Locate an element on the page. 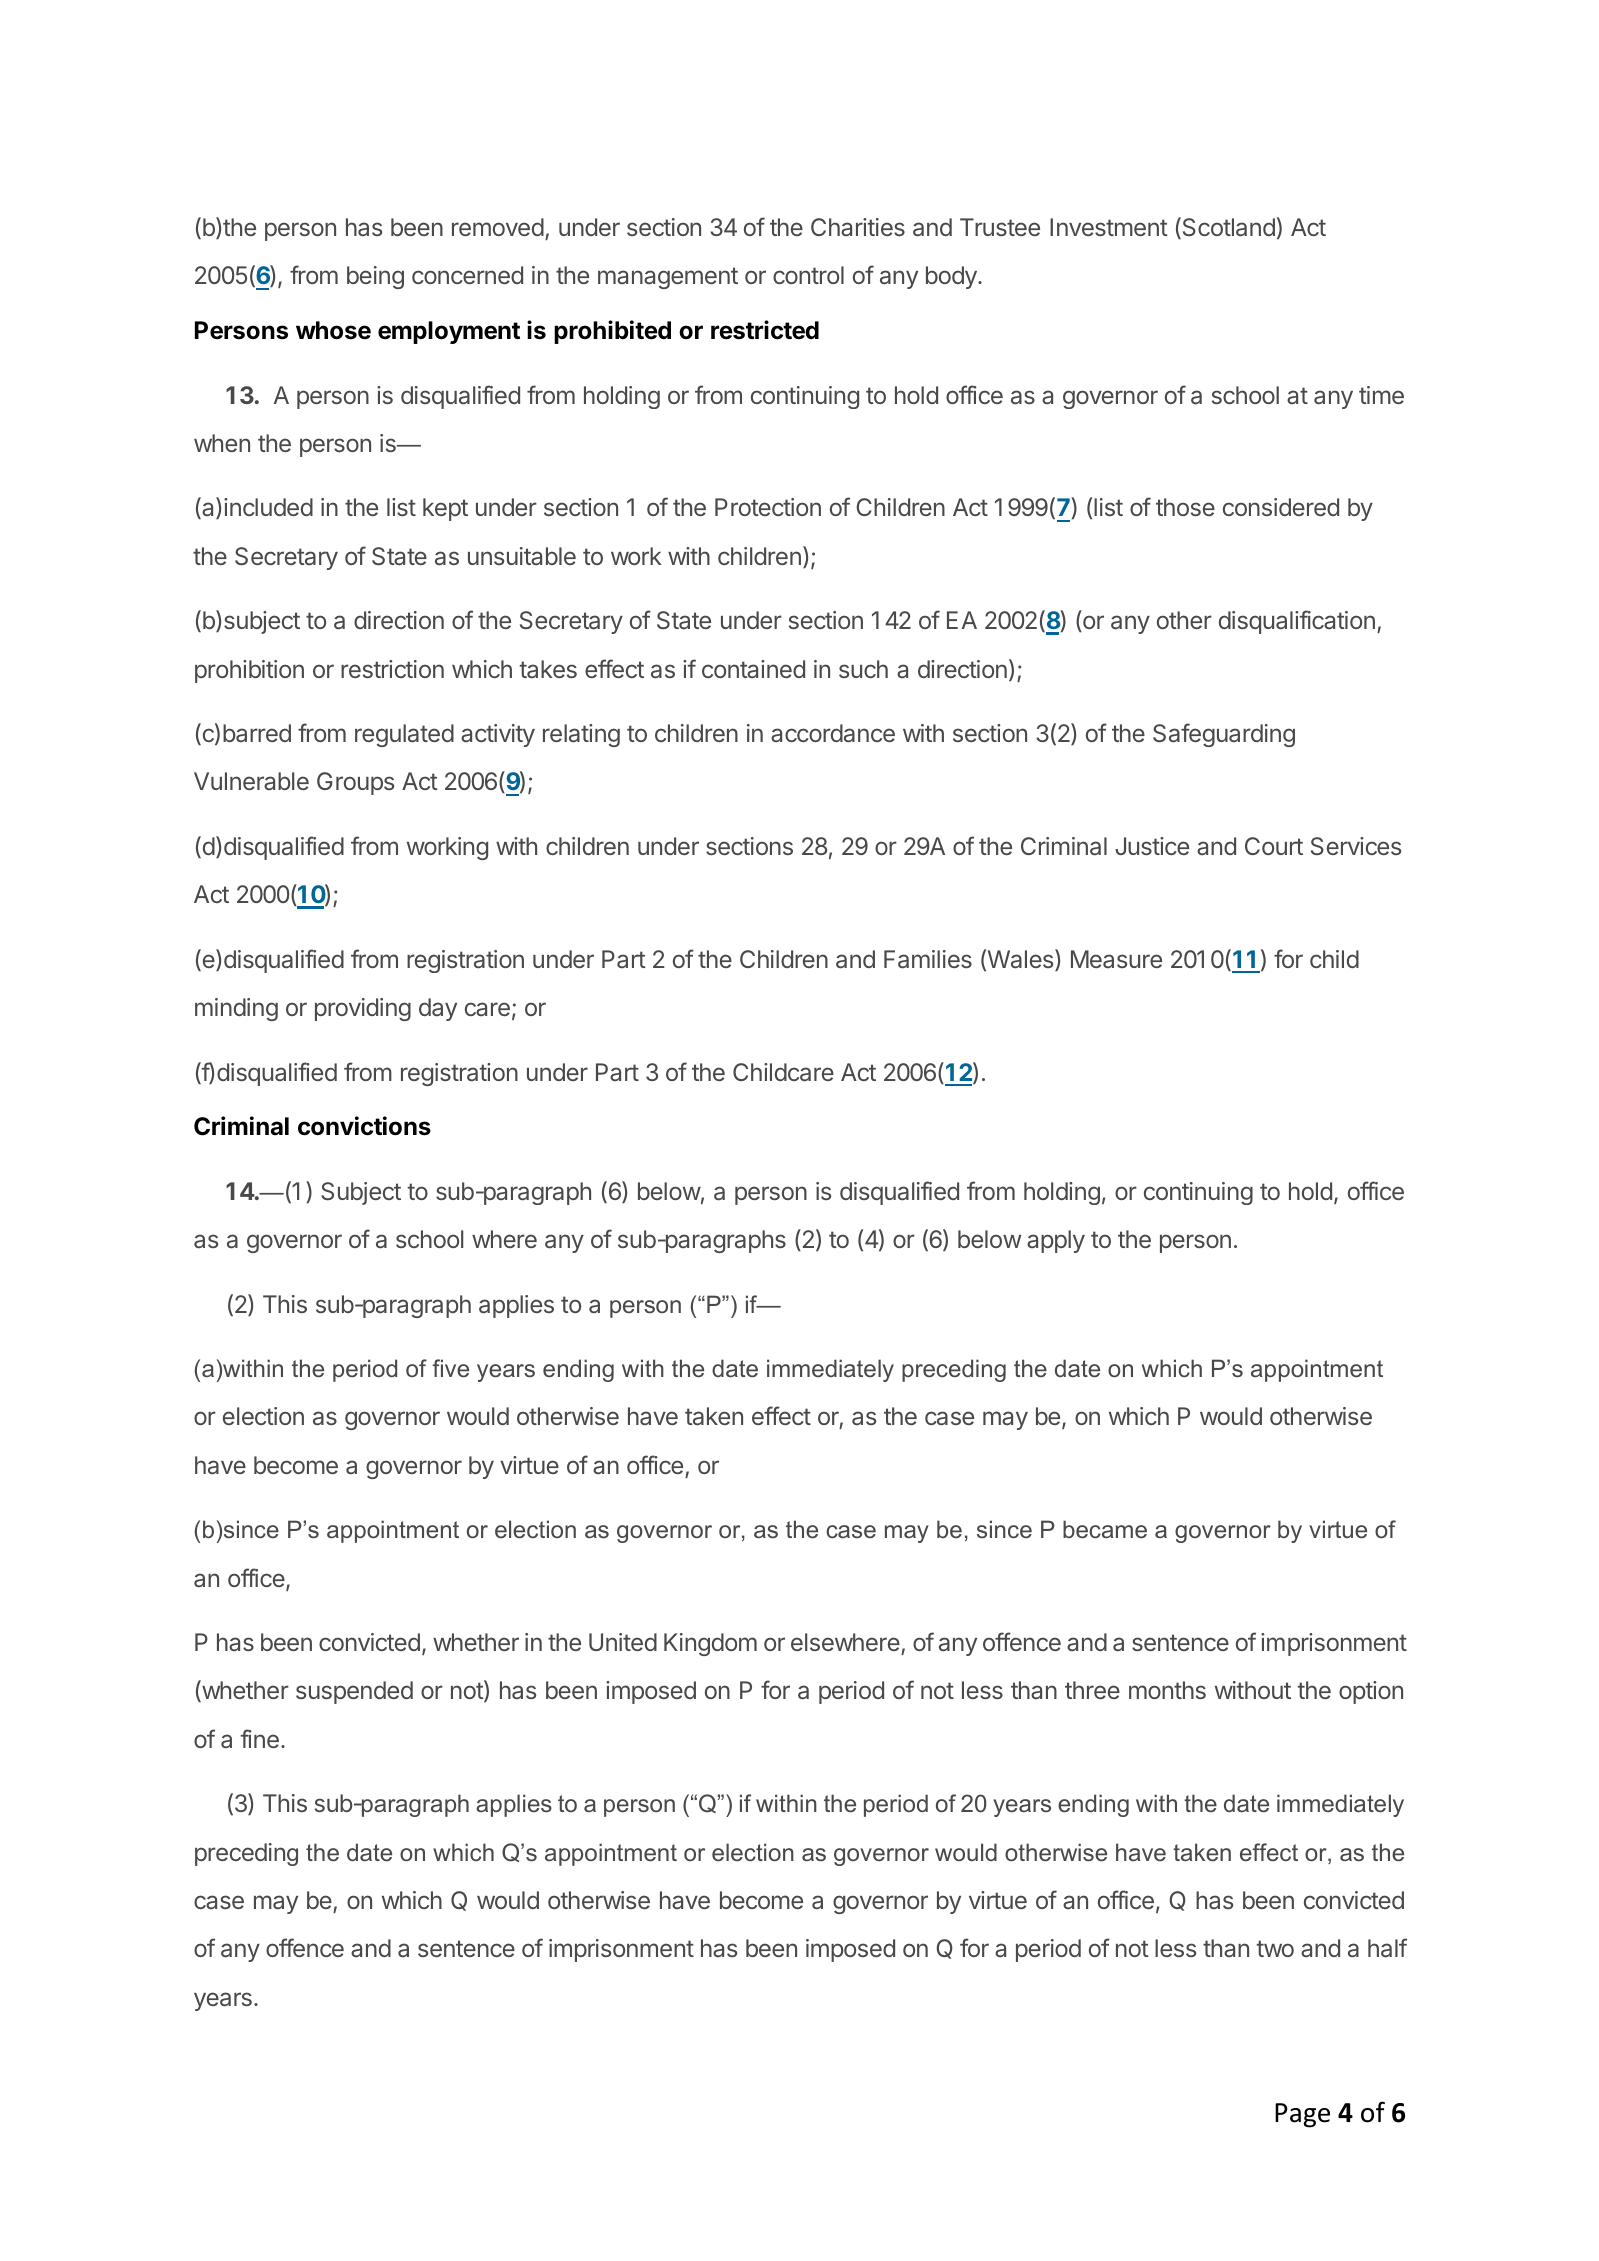 Image resolution: width=1599 pixels, height=2261 pixels. Scotland is located at coordinates (1227, 228).
